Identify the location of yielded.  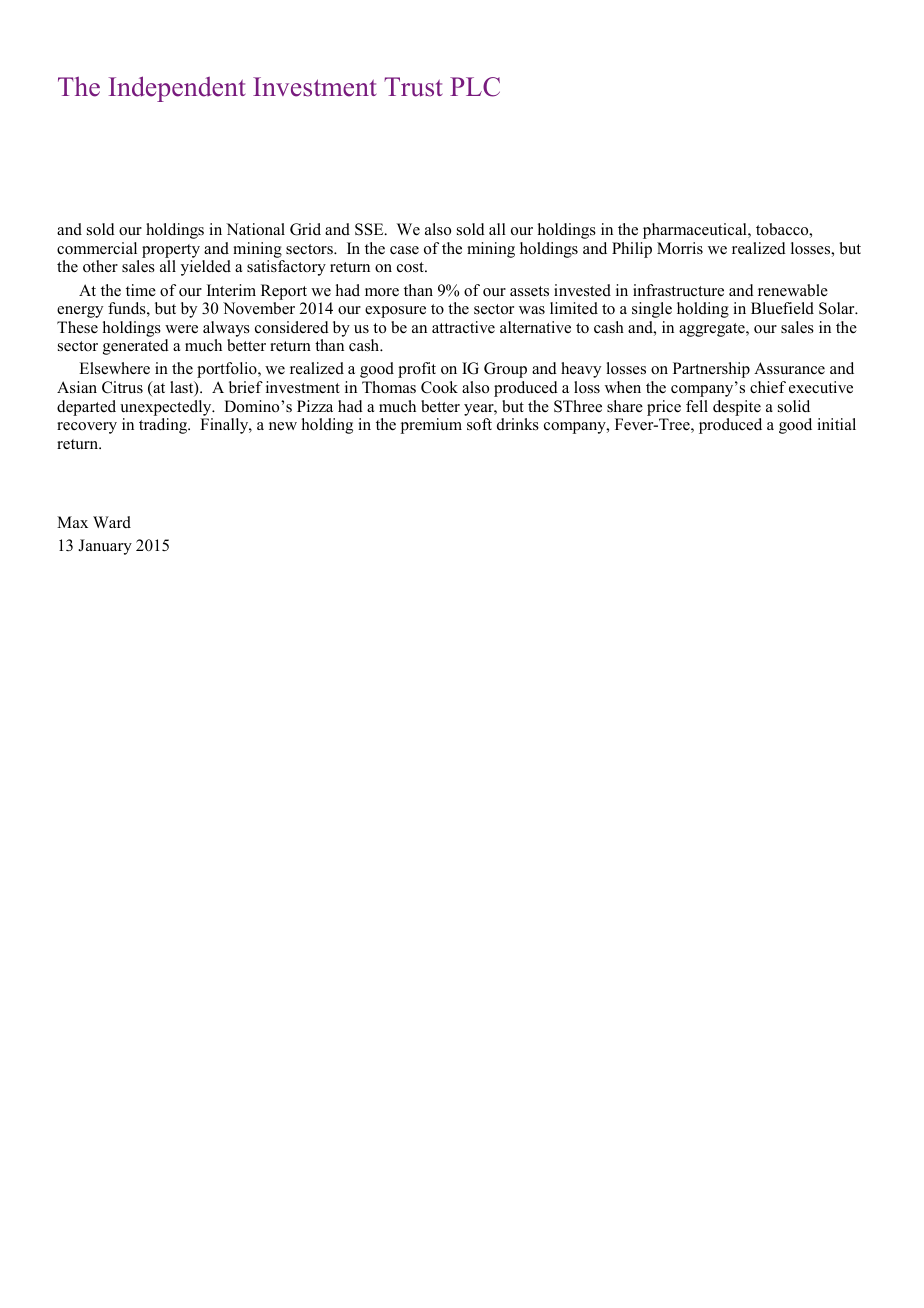
(206, 268).
